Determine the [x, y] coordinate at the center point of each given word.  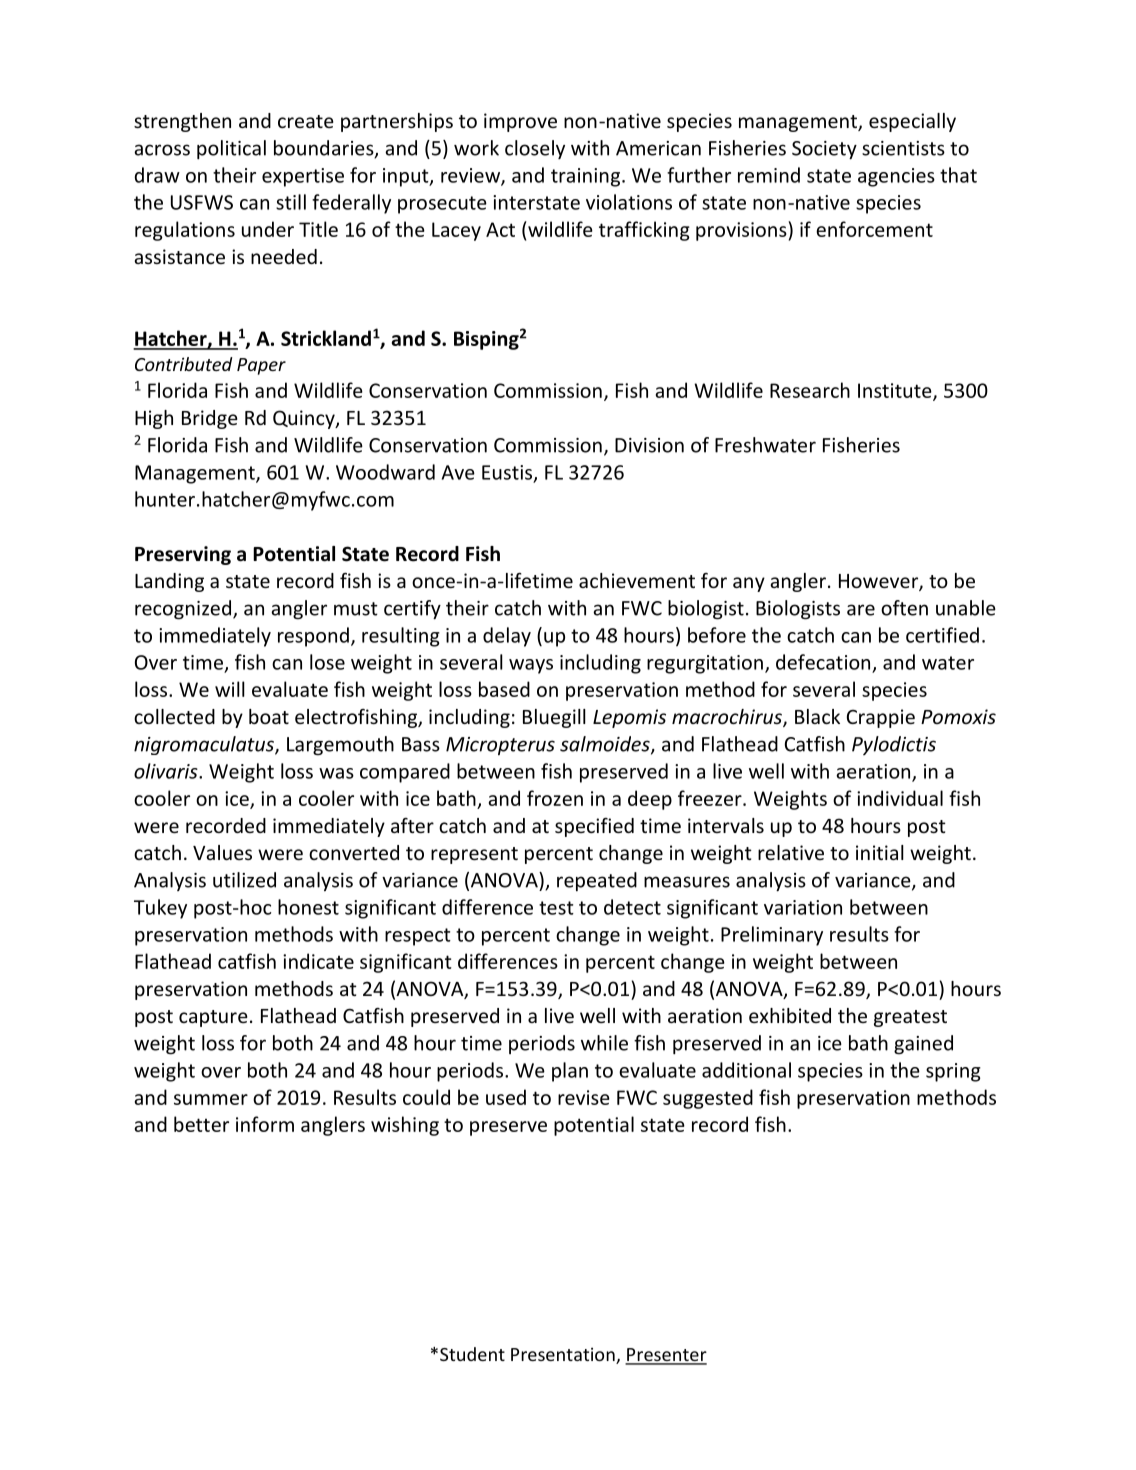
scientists [903, 148]
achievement [637, 580]
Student [472, 1354]
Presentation [564, 1356]
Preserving [183, 555]
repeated [597, 881]
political [231, 149]
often [904, 608]
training [585, 177]
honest [308, 907]
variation [803, 907]
